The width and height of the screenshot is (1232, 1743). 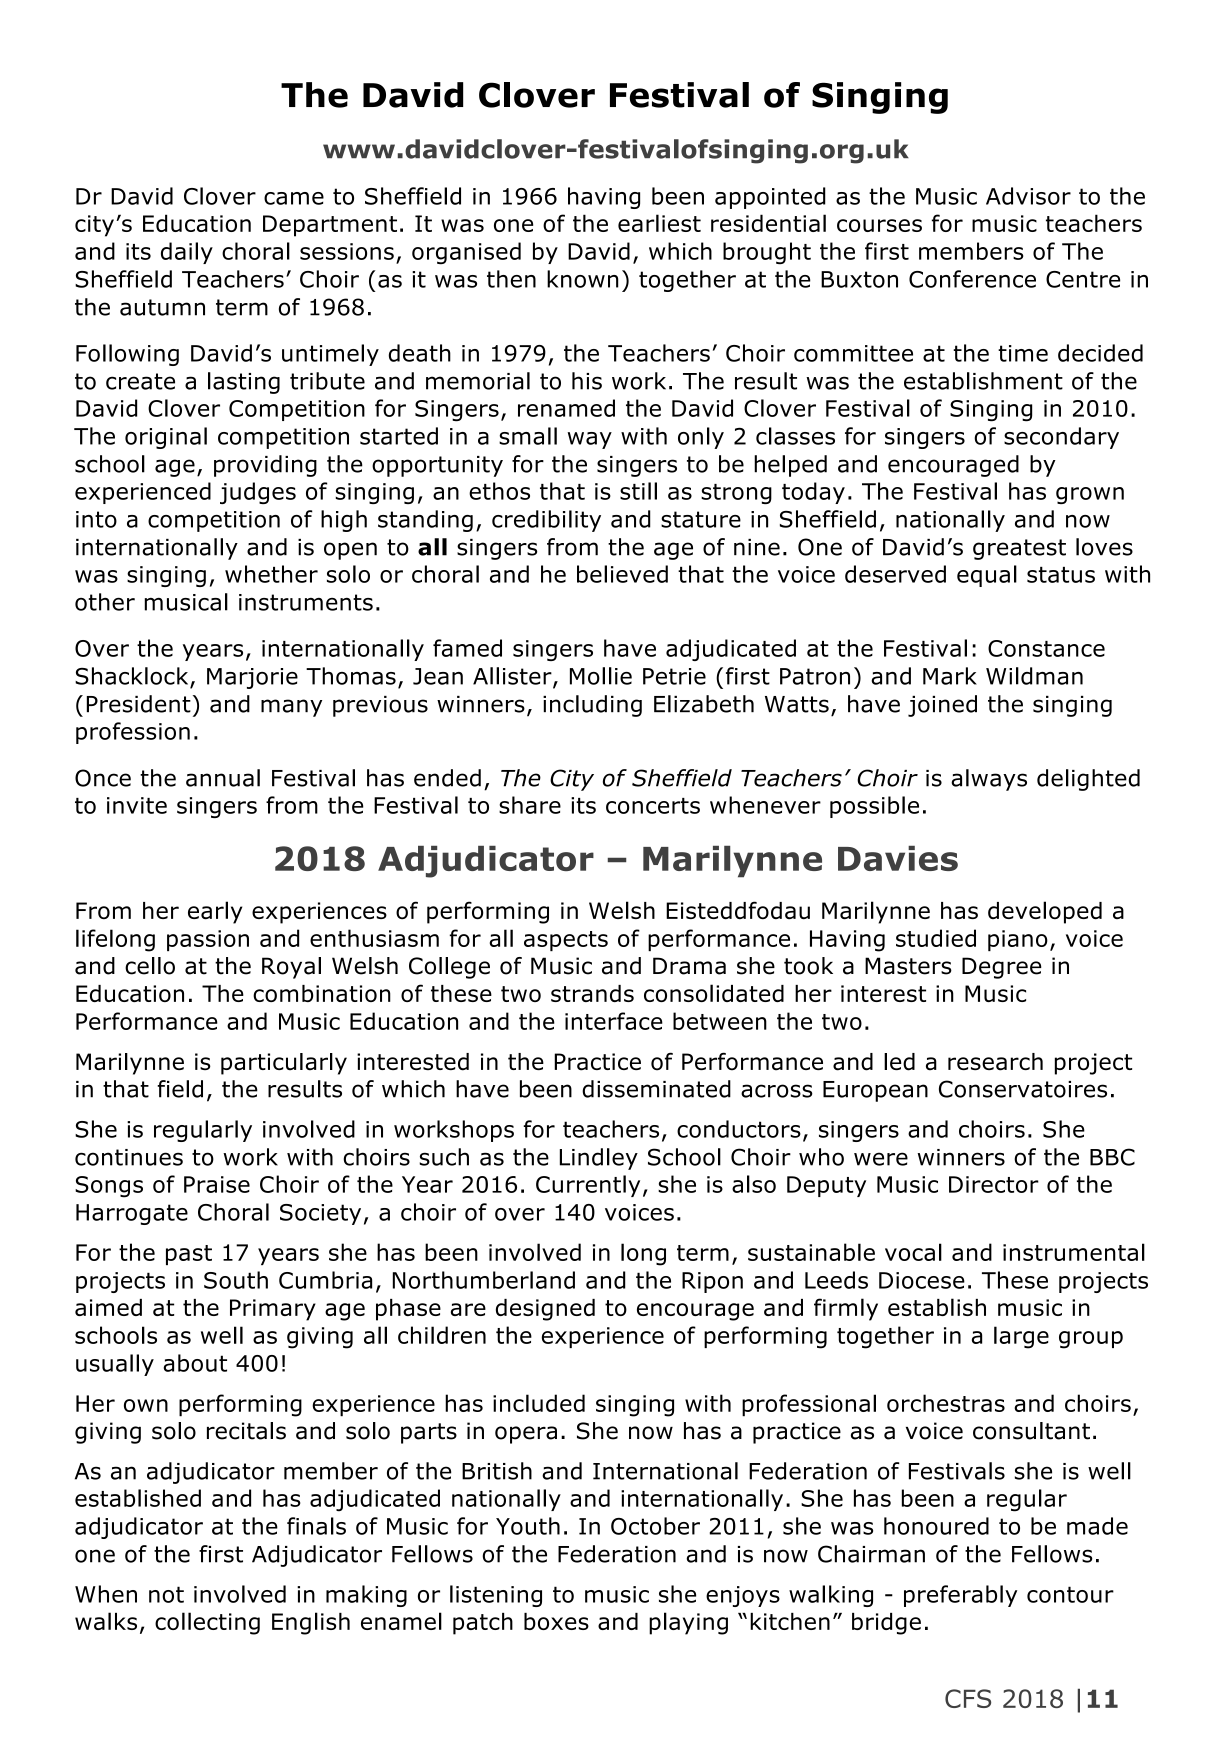 I want to click on greatest, so click(x=1019, y=549).
